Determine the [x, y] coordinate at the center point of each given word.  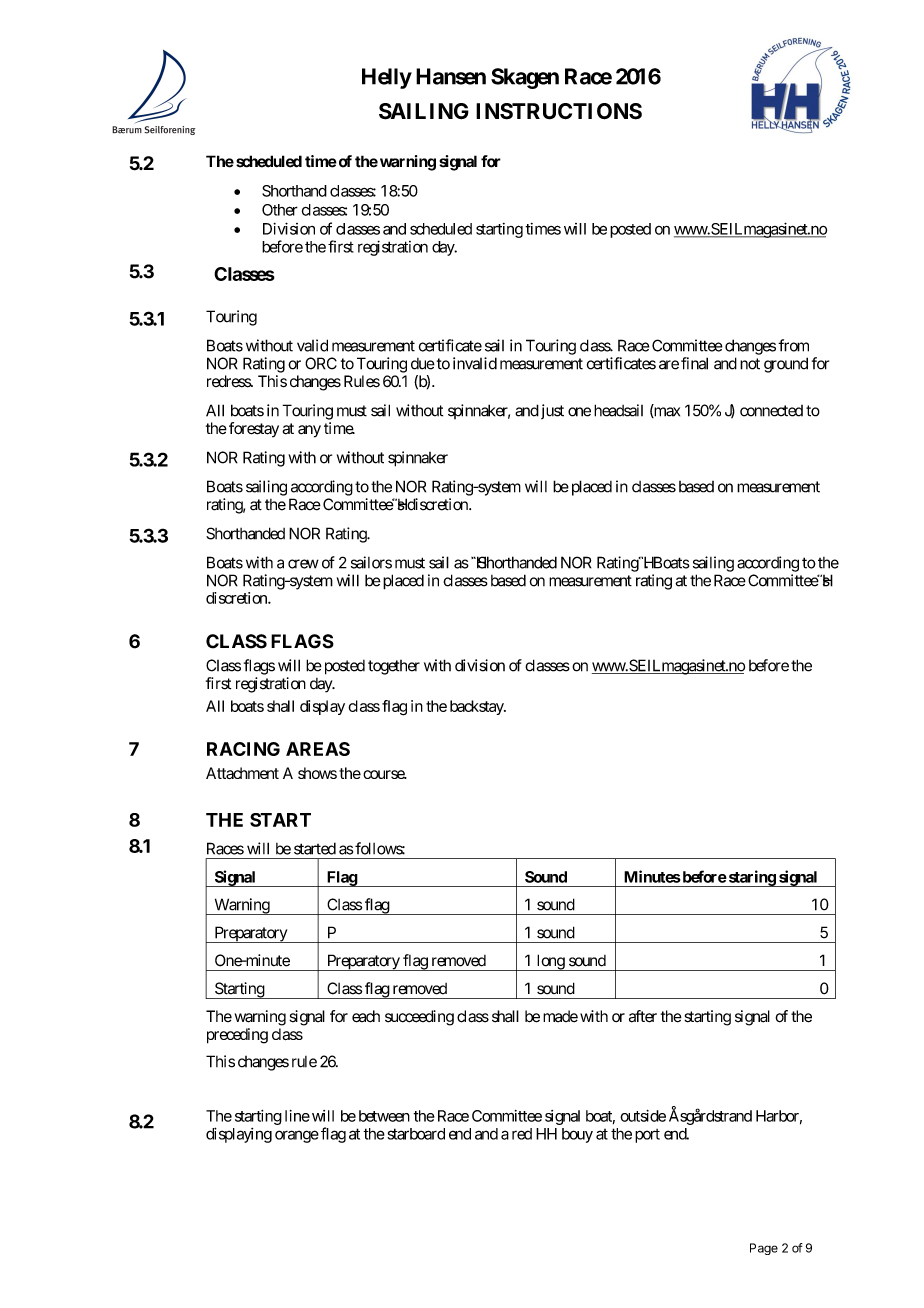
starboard [416, 1134]
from [793, 345]
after [643, 1016]
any [309, 431]
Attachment [242, 773]
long [550, 962]
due [423, 364]
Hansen [451, 76]
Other [280, 210]
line [297, 1116]
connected [771, 411]
